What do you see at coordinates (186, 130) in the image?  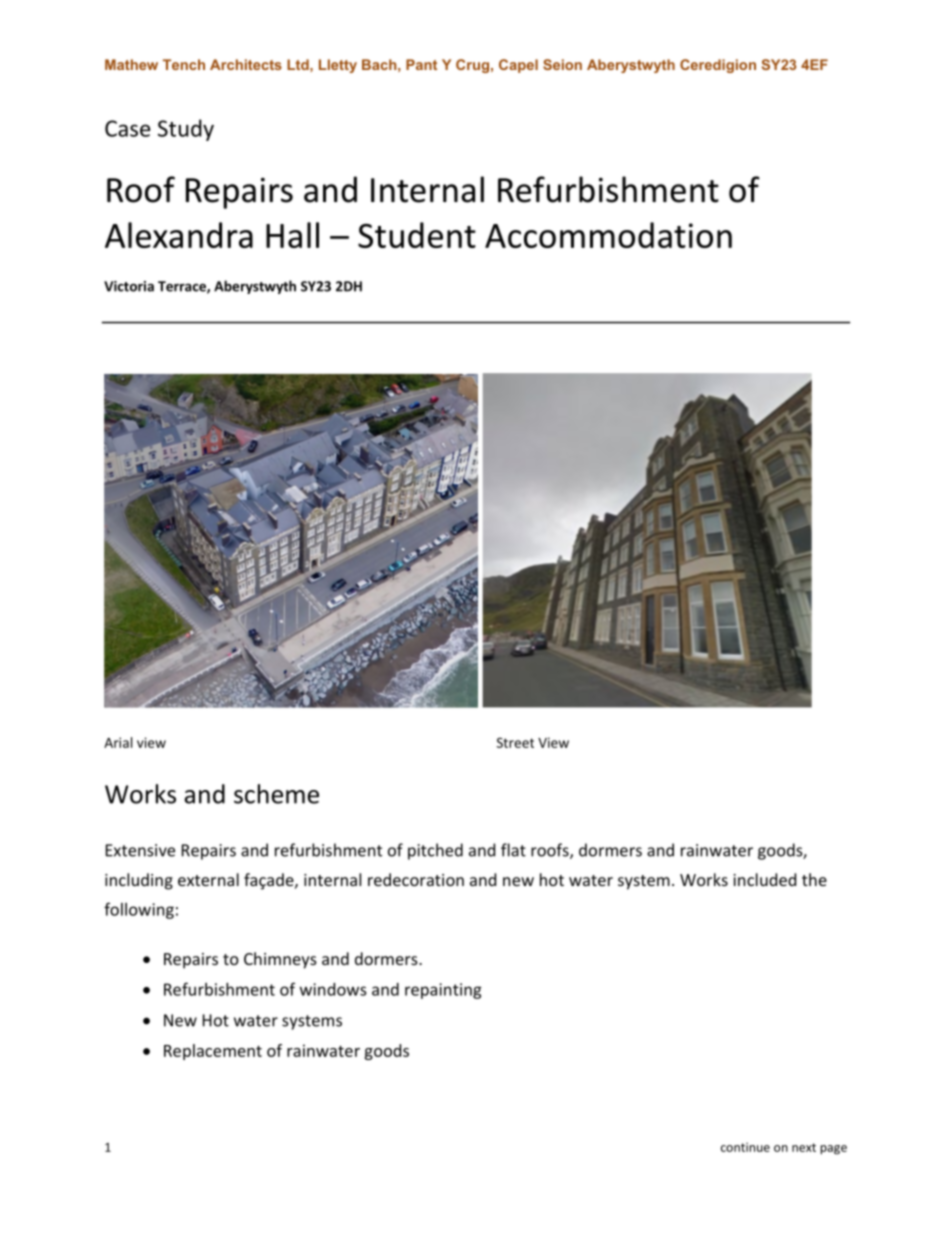 I see `Study` at bounding box center [186, 130].
